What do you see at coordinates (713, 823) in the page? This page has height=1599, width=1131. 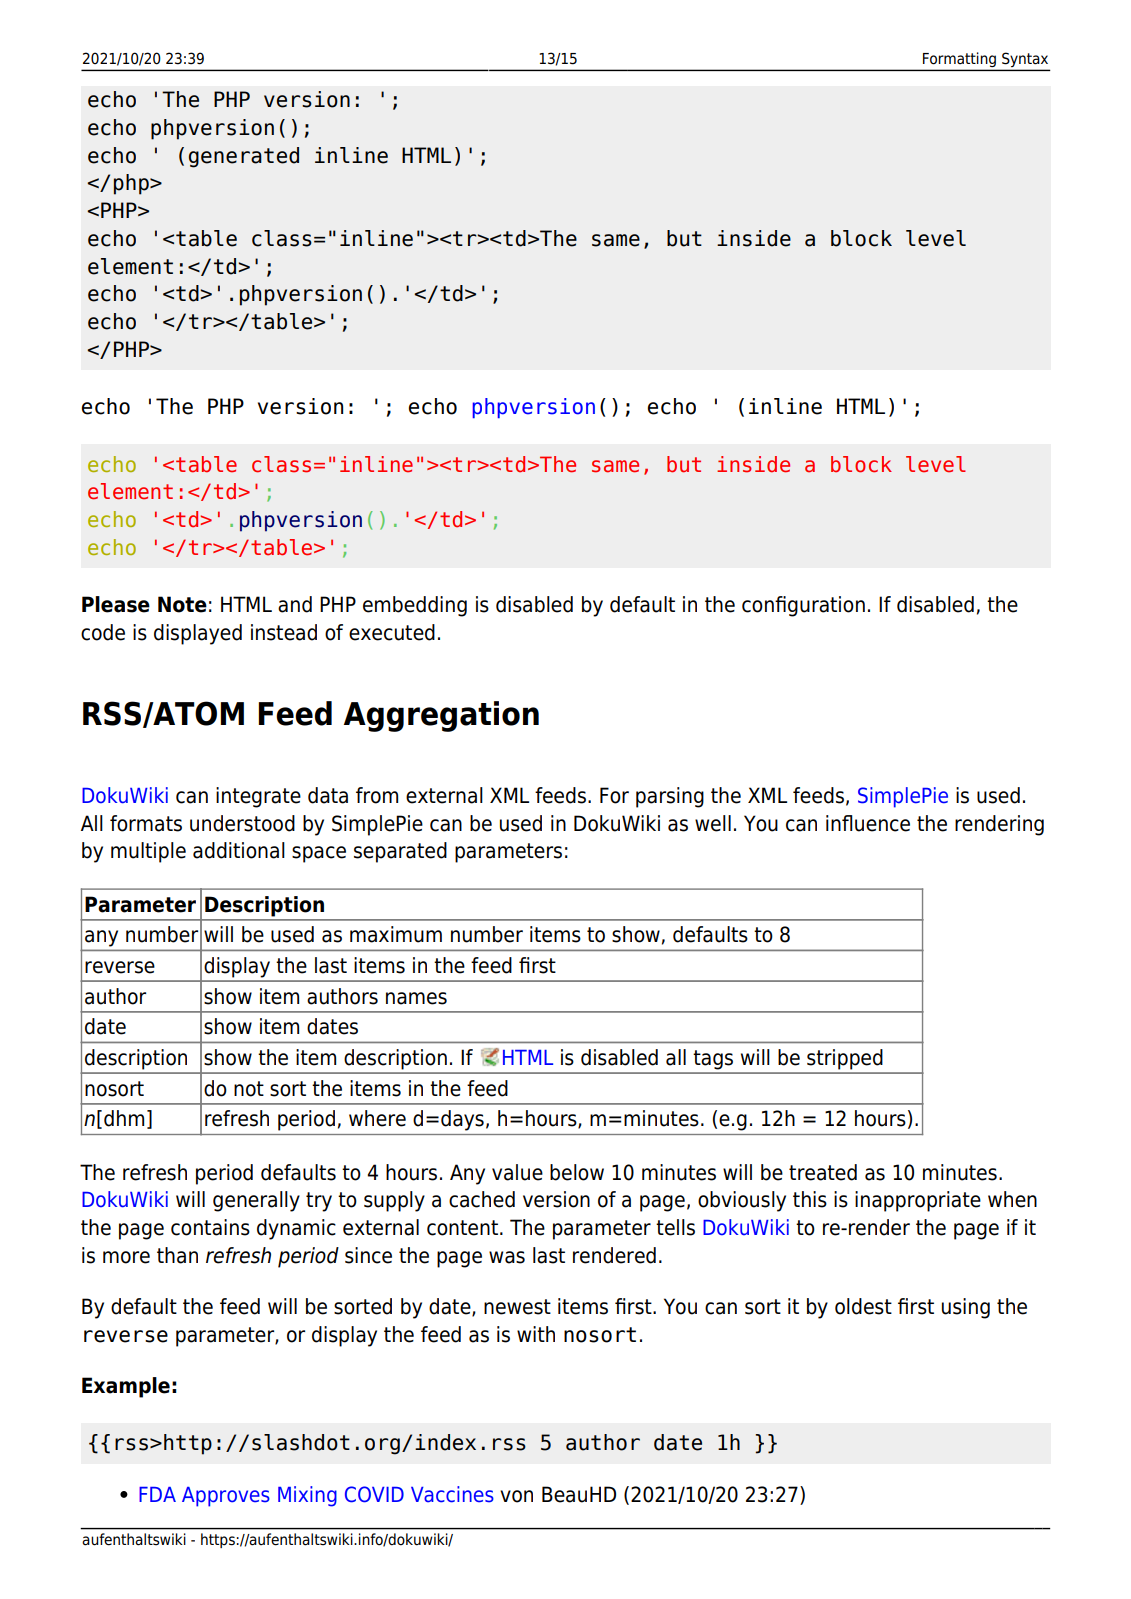 I see `well` at bounding box center [713, 823].
